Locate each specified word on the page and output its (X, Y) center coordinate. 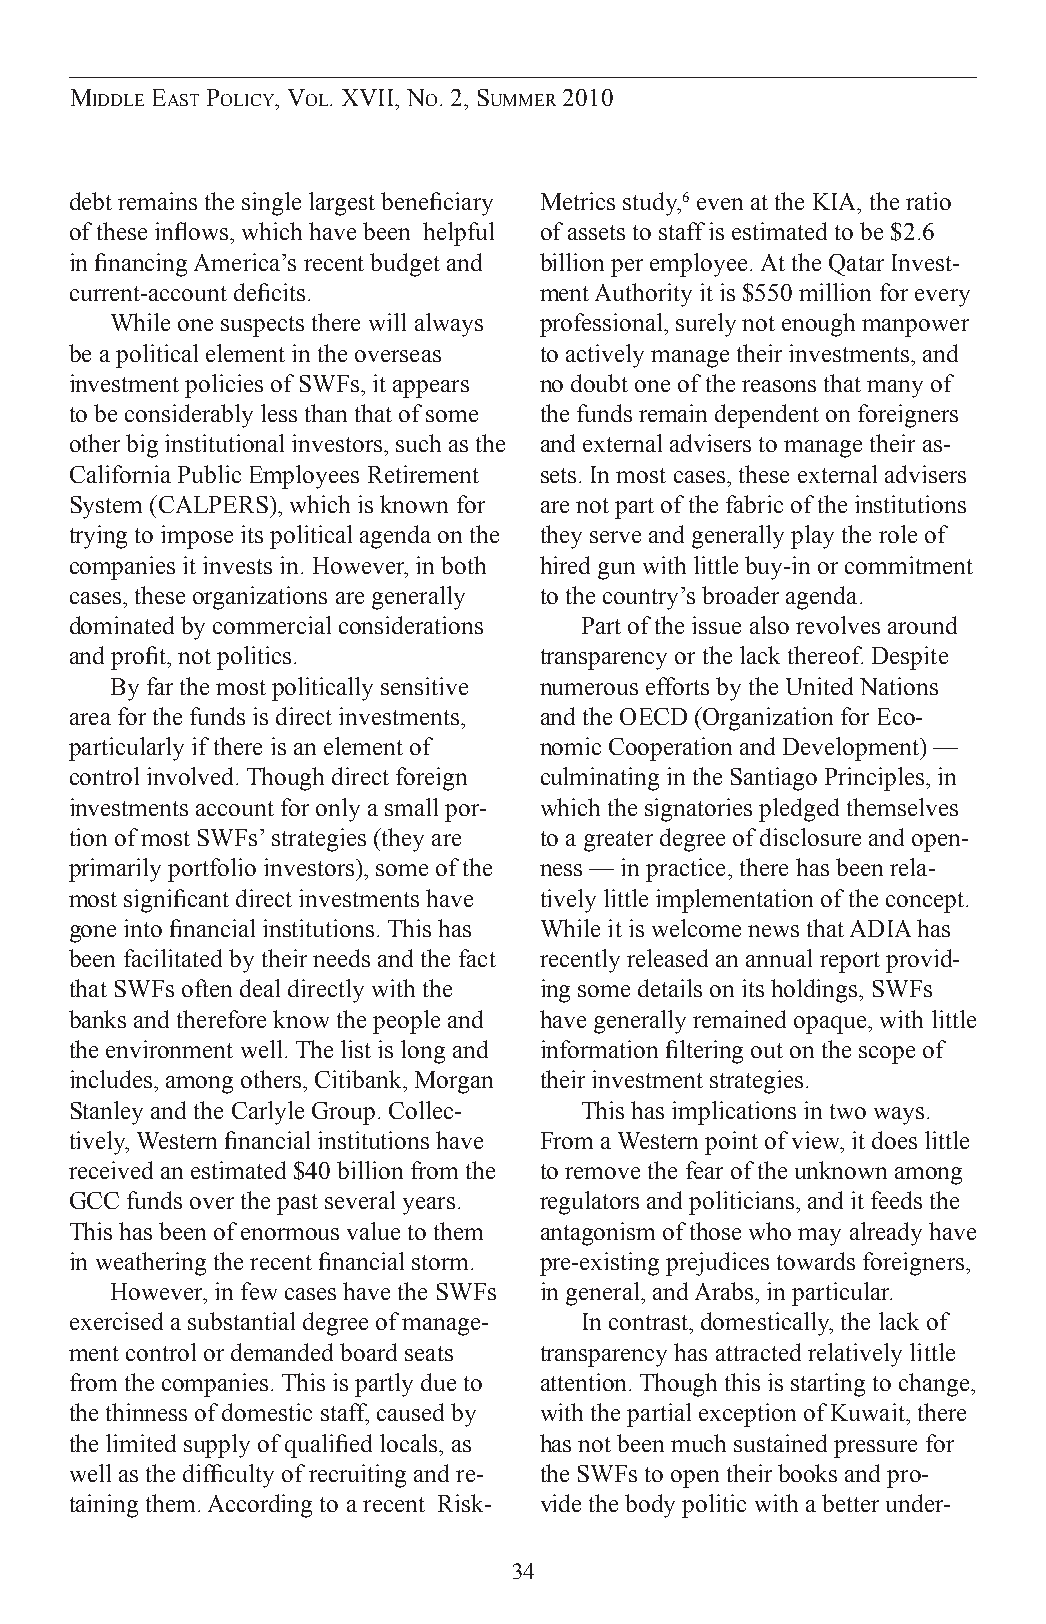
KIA (836, 201)
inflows (191, 231)
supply (217, 1446)
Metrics (578, 201)
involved (192, 776)
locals (410, 1443)
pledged (799, 810)
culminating (600, 779)
